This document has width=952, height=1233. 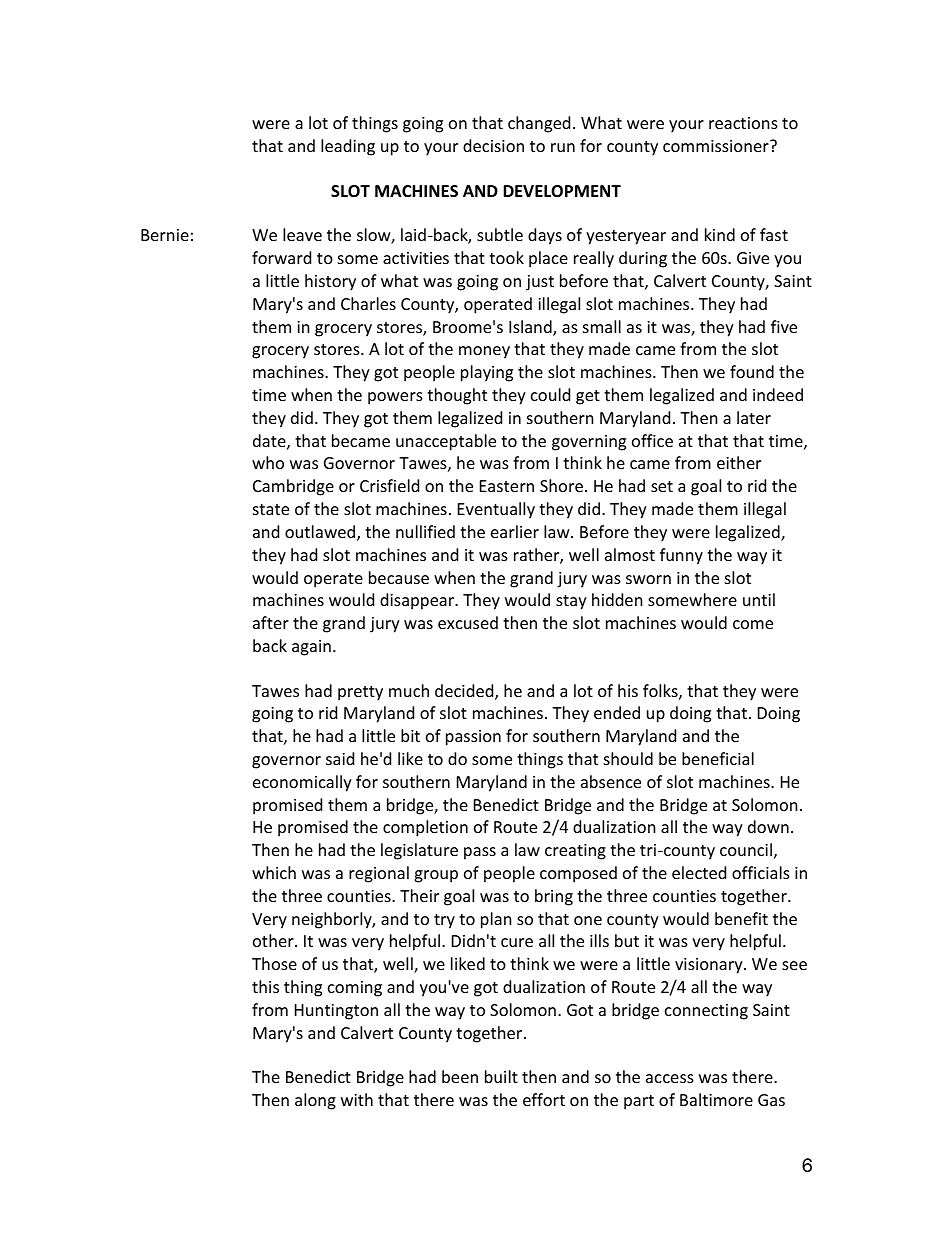 What do you see at coordinates (348, 147) in the document?
I see `leading` at bounding box center [348, 147].
